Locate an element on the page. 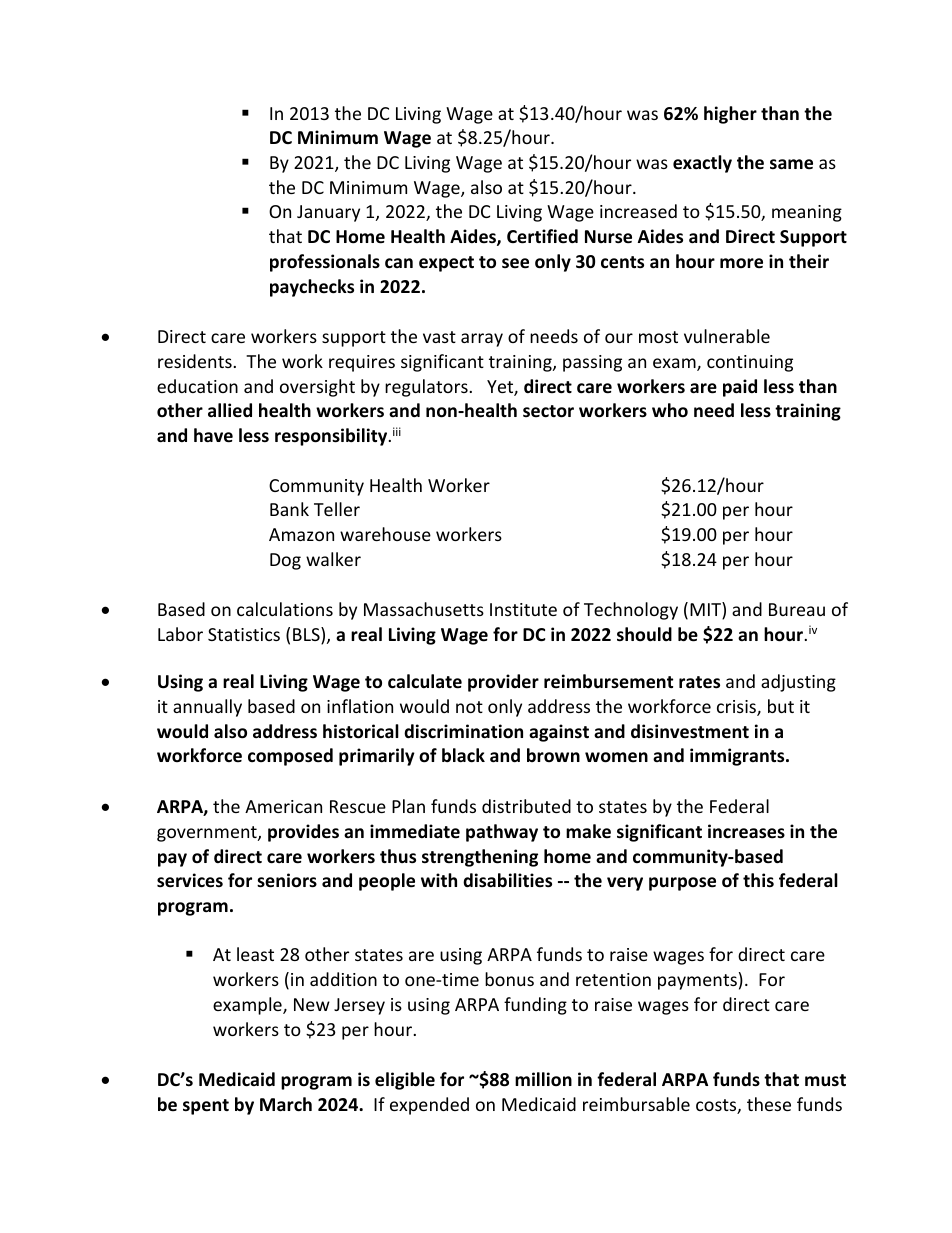 This document has height=1233, width=952. January is located at coordinates (328, 213).
